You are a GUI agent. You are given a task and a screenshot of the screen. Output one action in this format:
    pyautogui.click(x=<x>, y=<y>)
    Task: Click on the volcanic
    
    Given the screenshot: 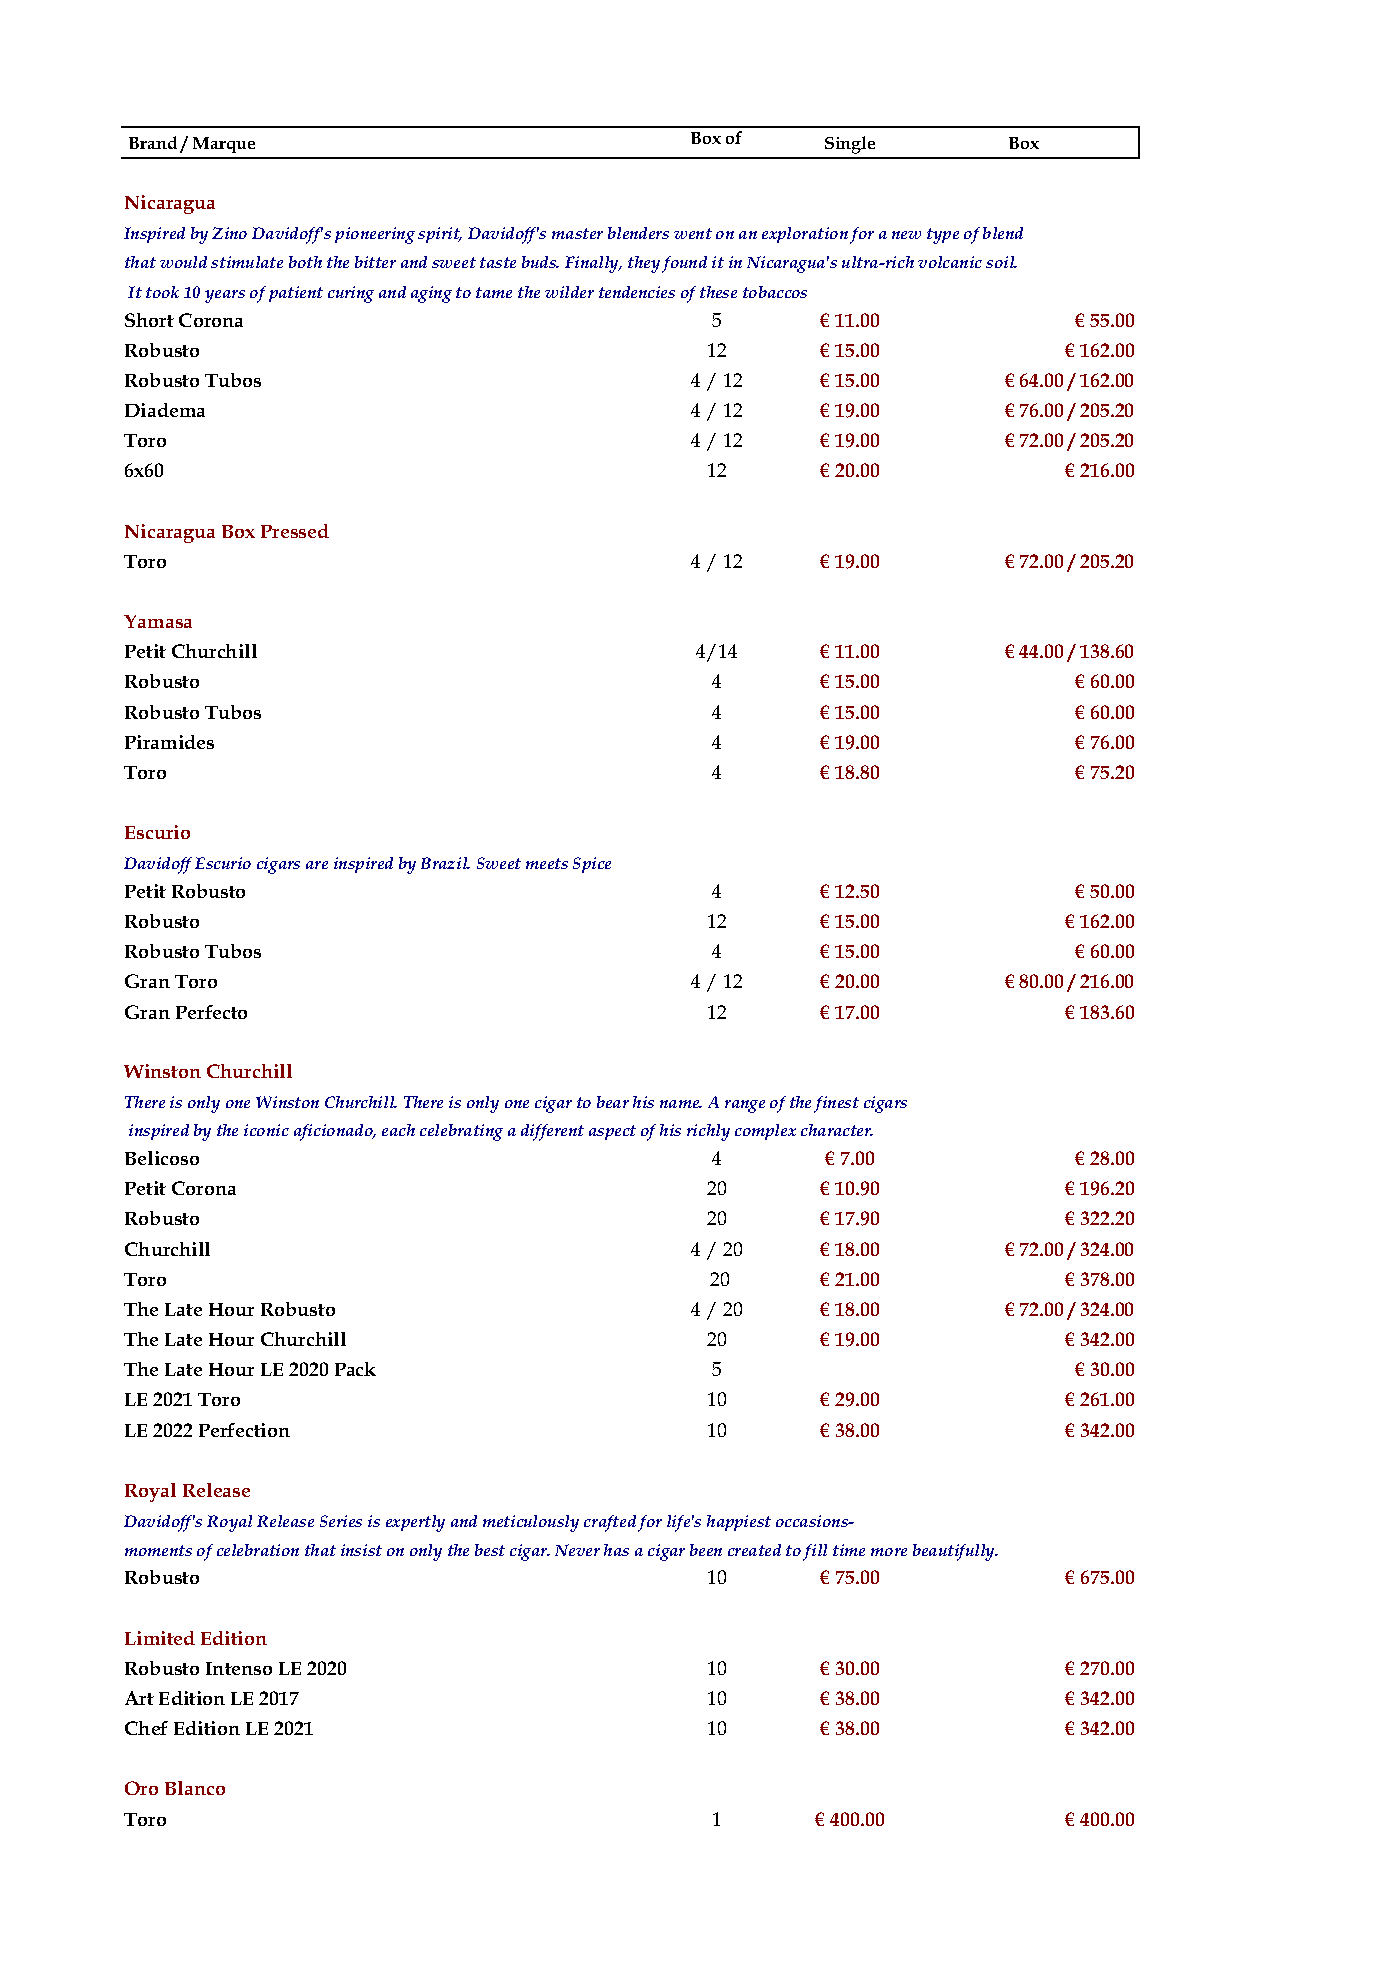 What is the action you would take?
    pyautogui.click(x=950, y=262)
